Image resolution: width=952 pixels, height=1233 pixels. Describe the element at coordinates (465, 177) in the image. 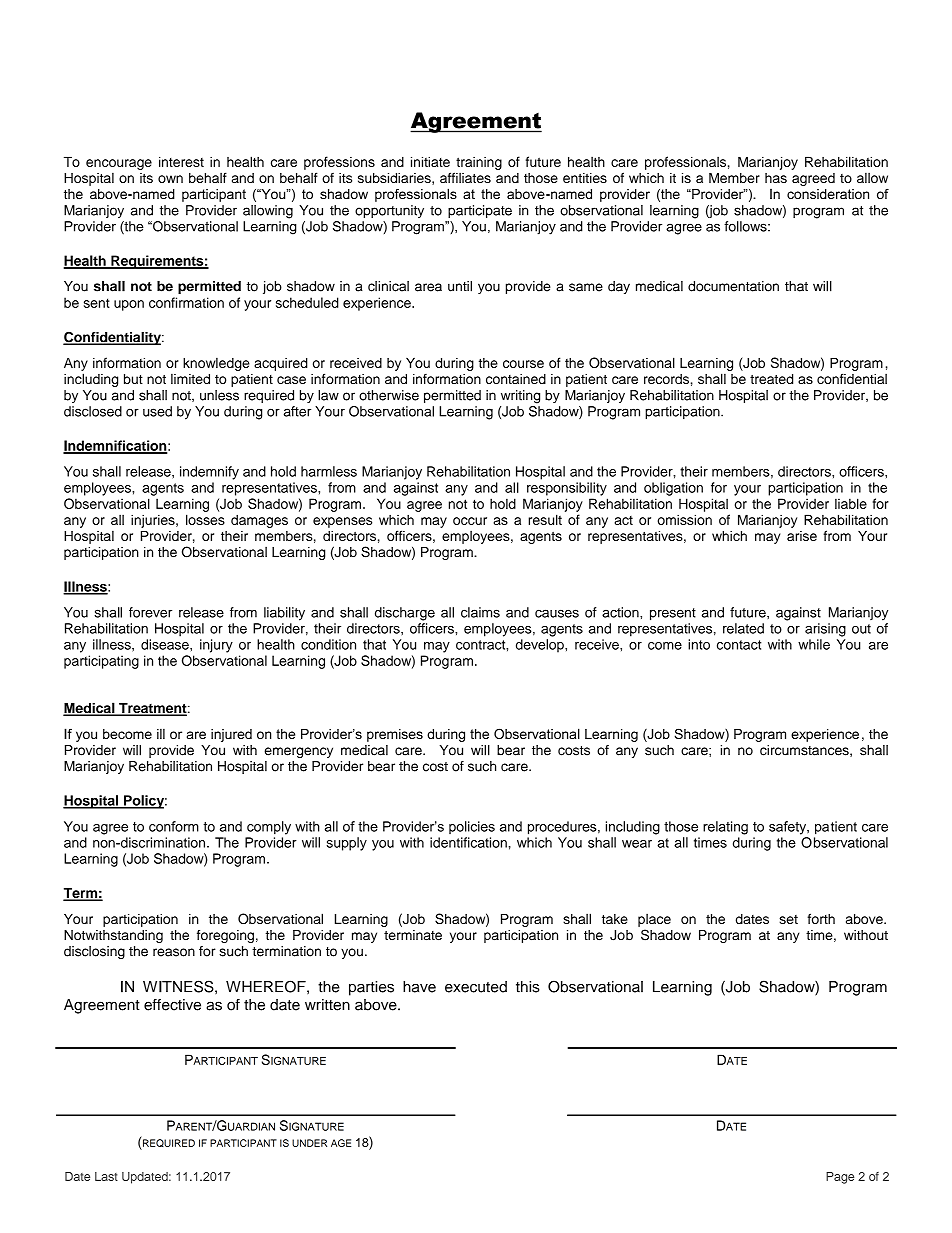

I see `affiliates` at that location.
